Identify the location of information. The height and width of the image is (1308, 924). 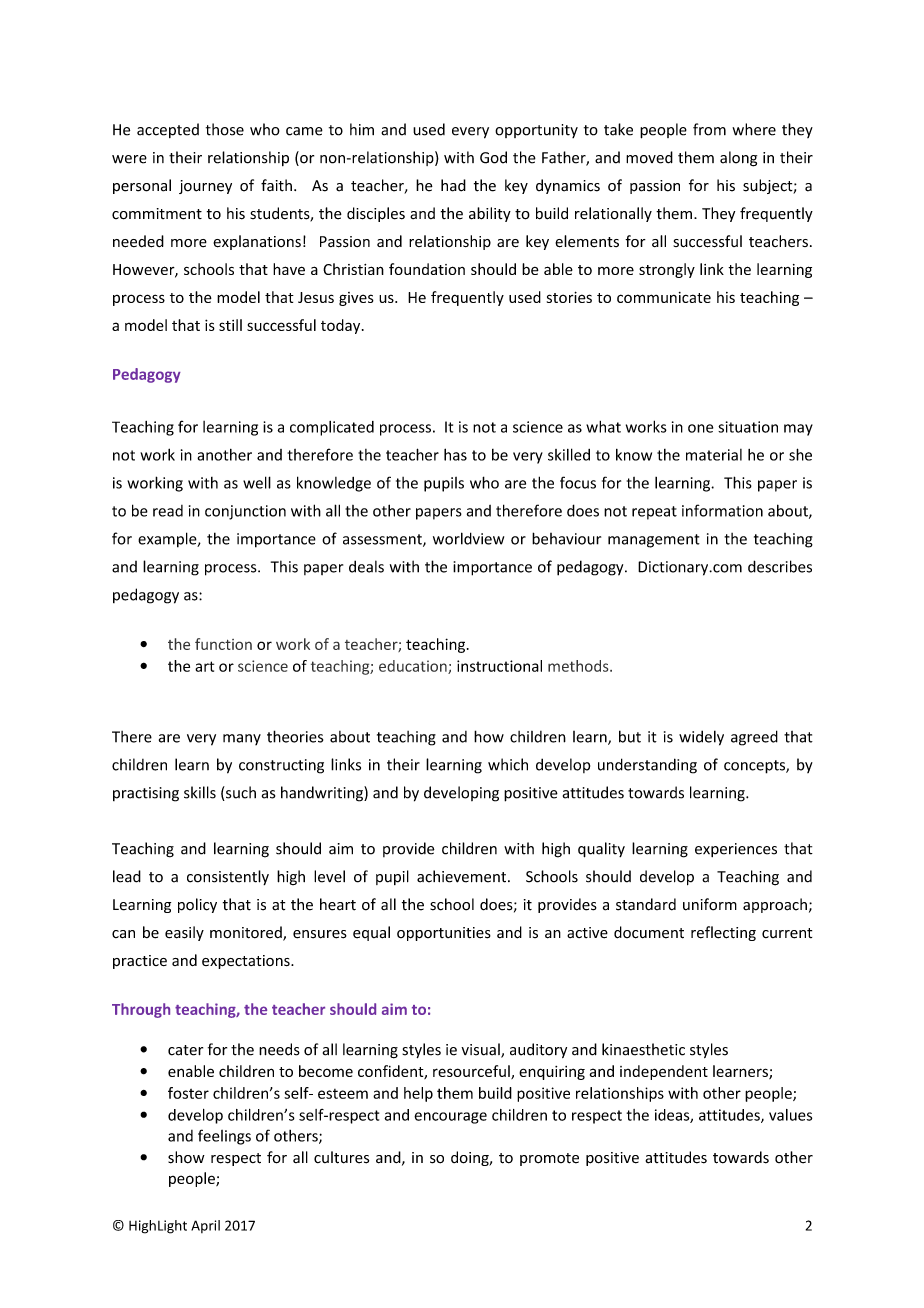
(722, 510).
